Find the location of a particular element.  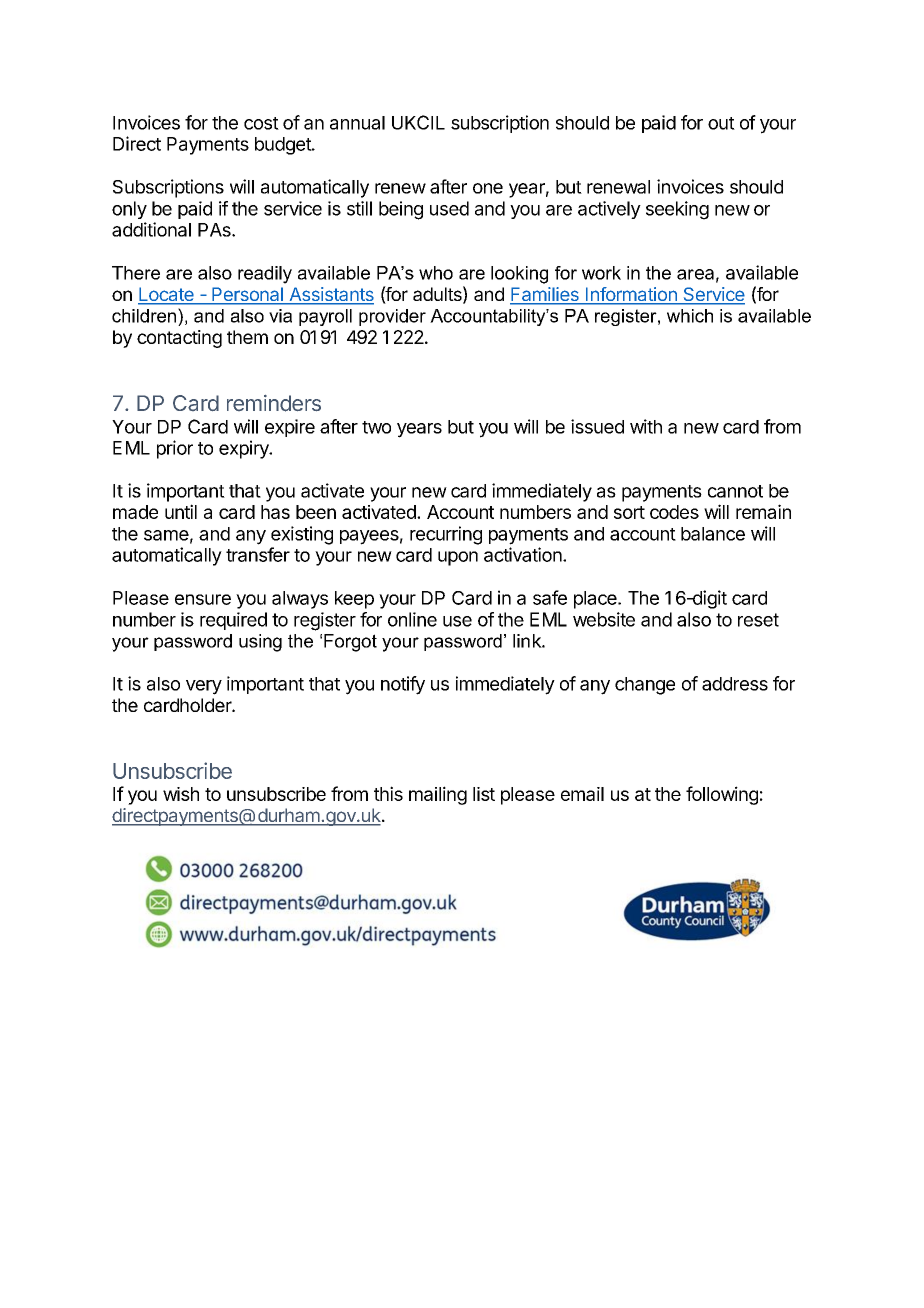

cost is located at coordinates (261, 123).
